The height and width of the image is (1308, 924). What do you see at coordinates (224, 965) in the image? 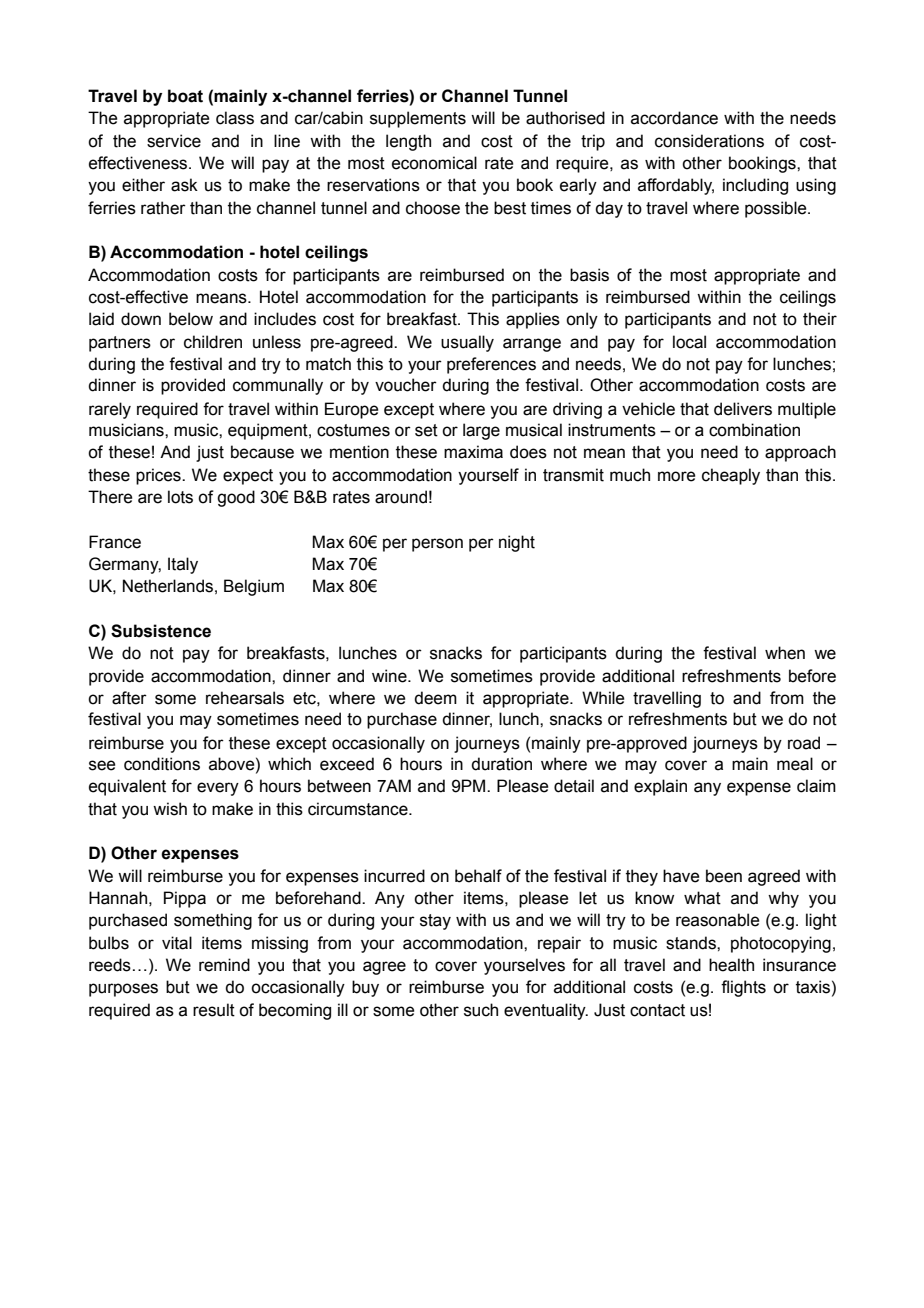
I see `remind` at bounding box center [224, 965].
